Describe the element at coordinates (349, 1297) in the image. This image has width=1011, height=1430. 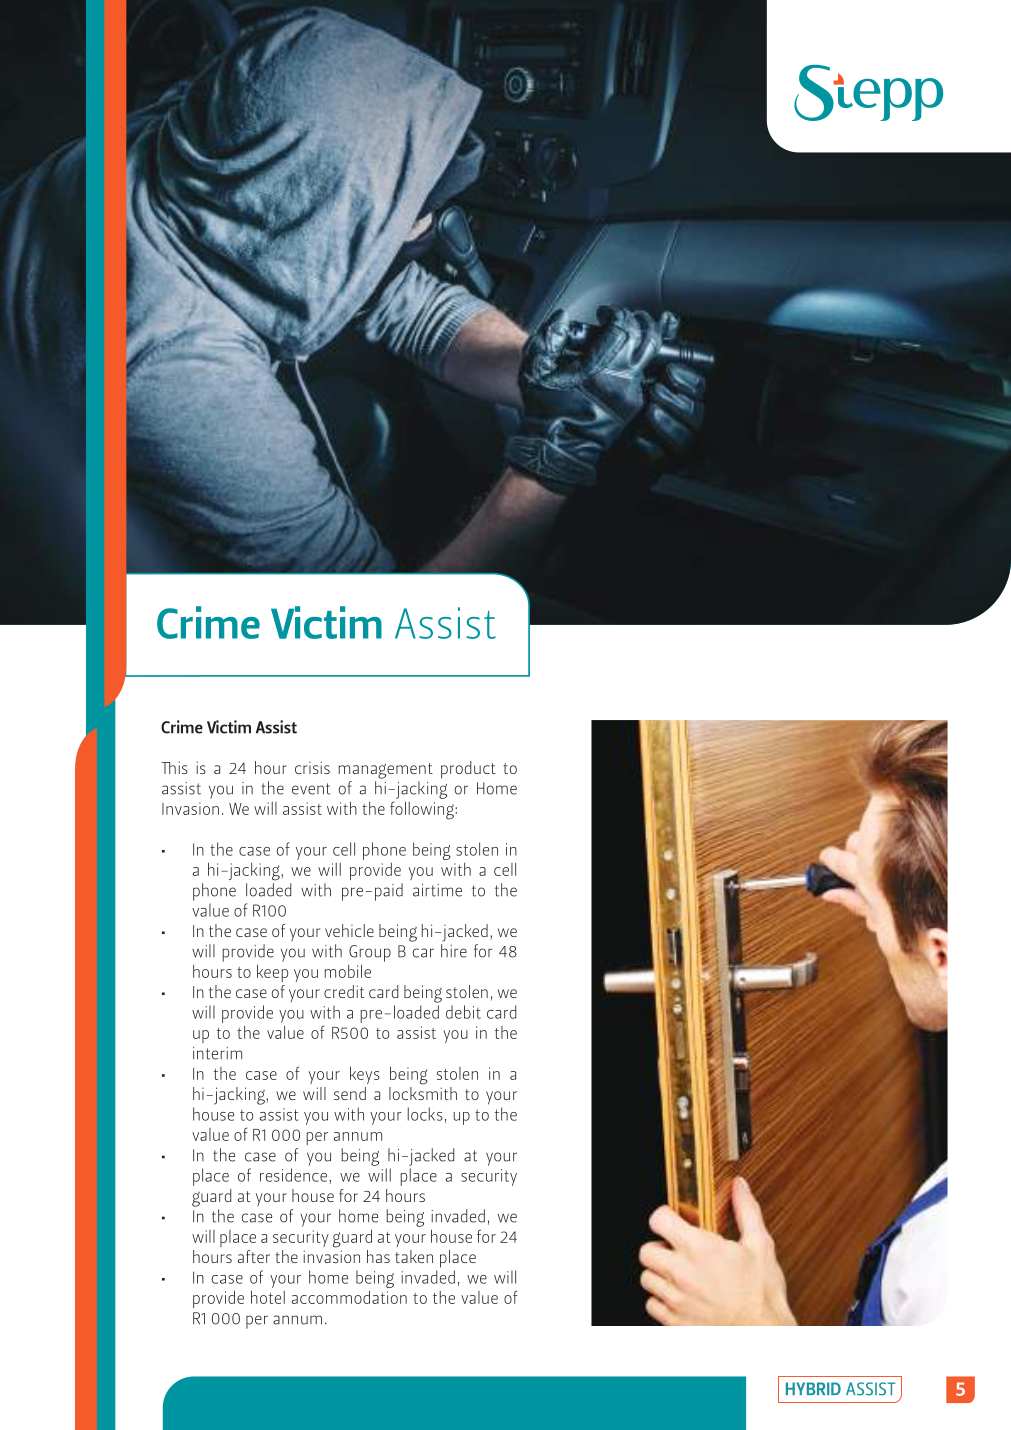
I see `accommodation` at that location.
